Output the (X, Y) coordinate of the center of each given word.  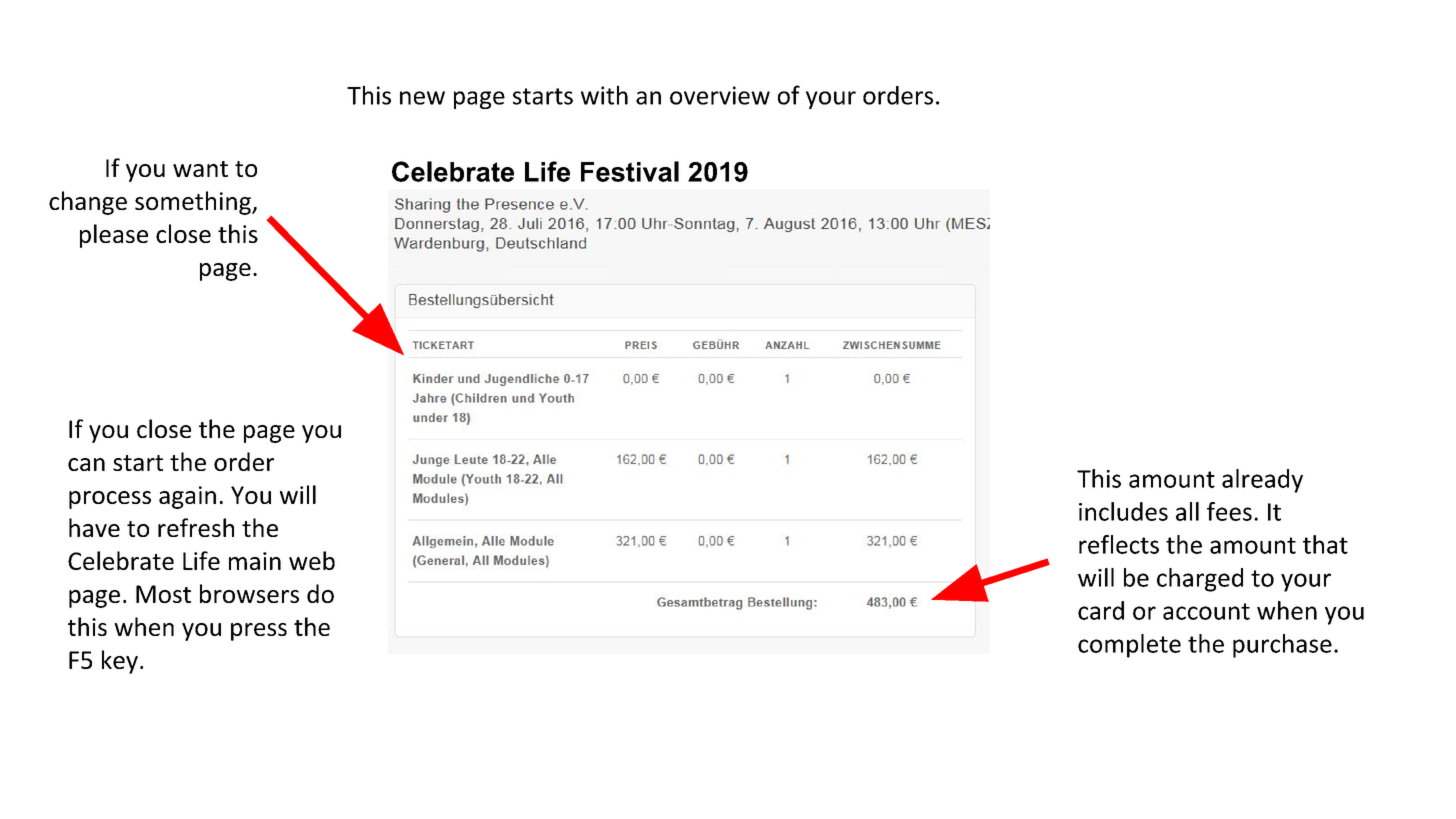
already (1262, 481)
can (86, 464)
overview (720, 95)
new (422, 98)
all (1187, 511)
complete (1129, 646)
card (1101, 610)
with (604, 95)
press (259, 632)
